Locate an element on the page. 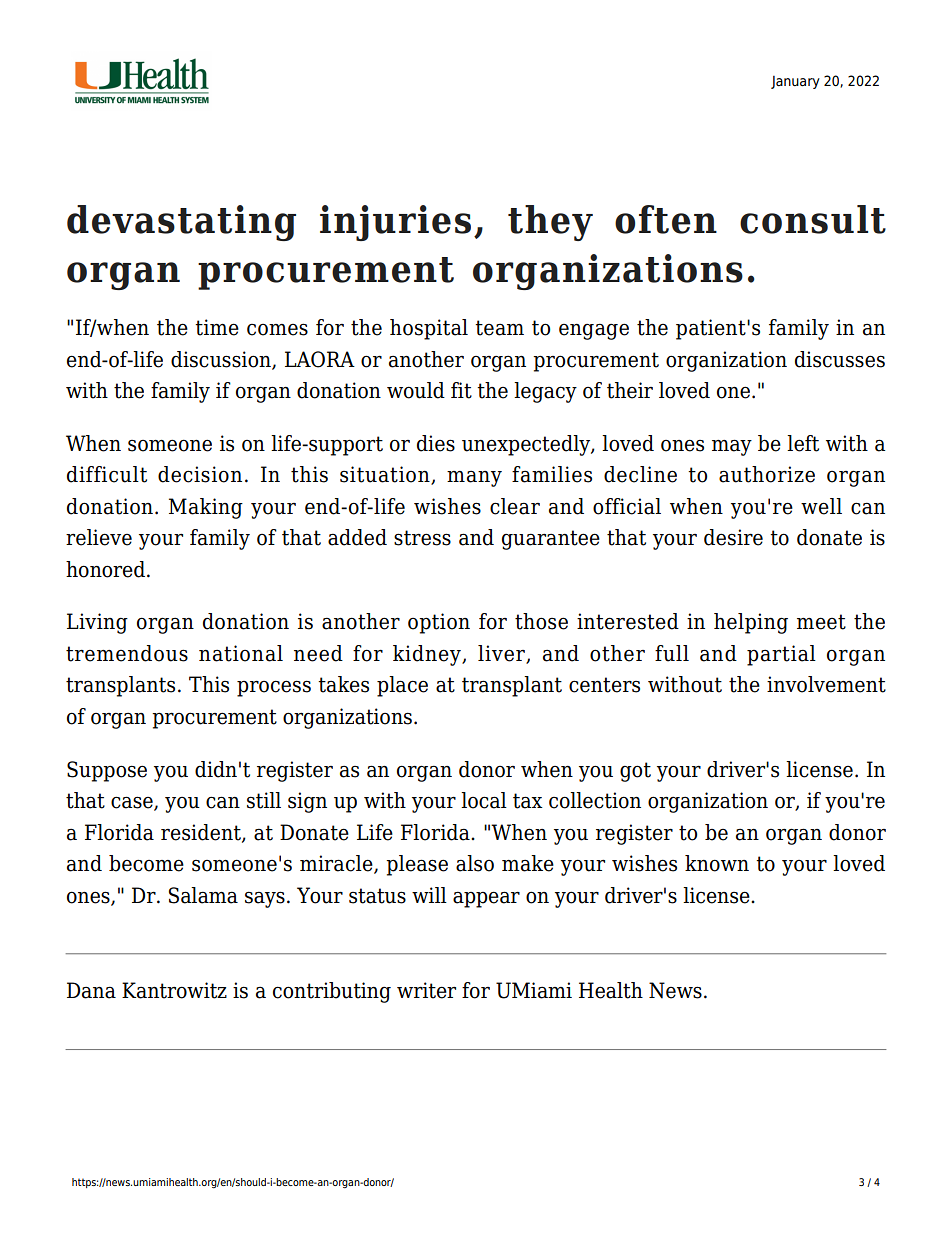 The width and height of the image is (952, 1233). writer is located at coordinates (426, 990).
